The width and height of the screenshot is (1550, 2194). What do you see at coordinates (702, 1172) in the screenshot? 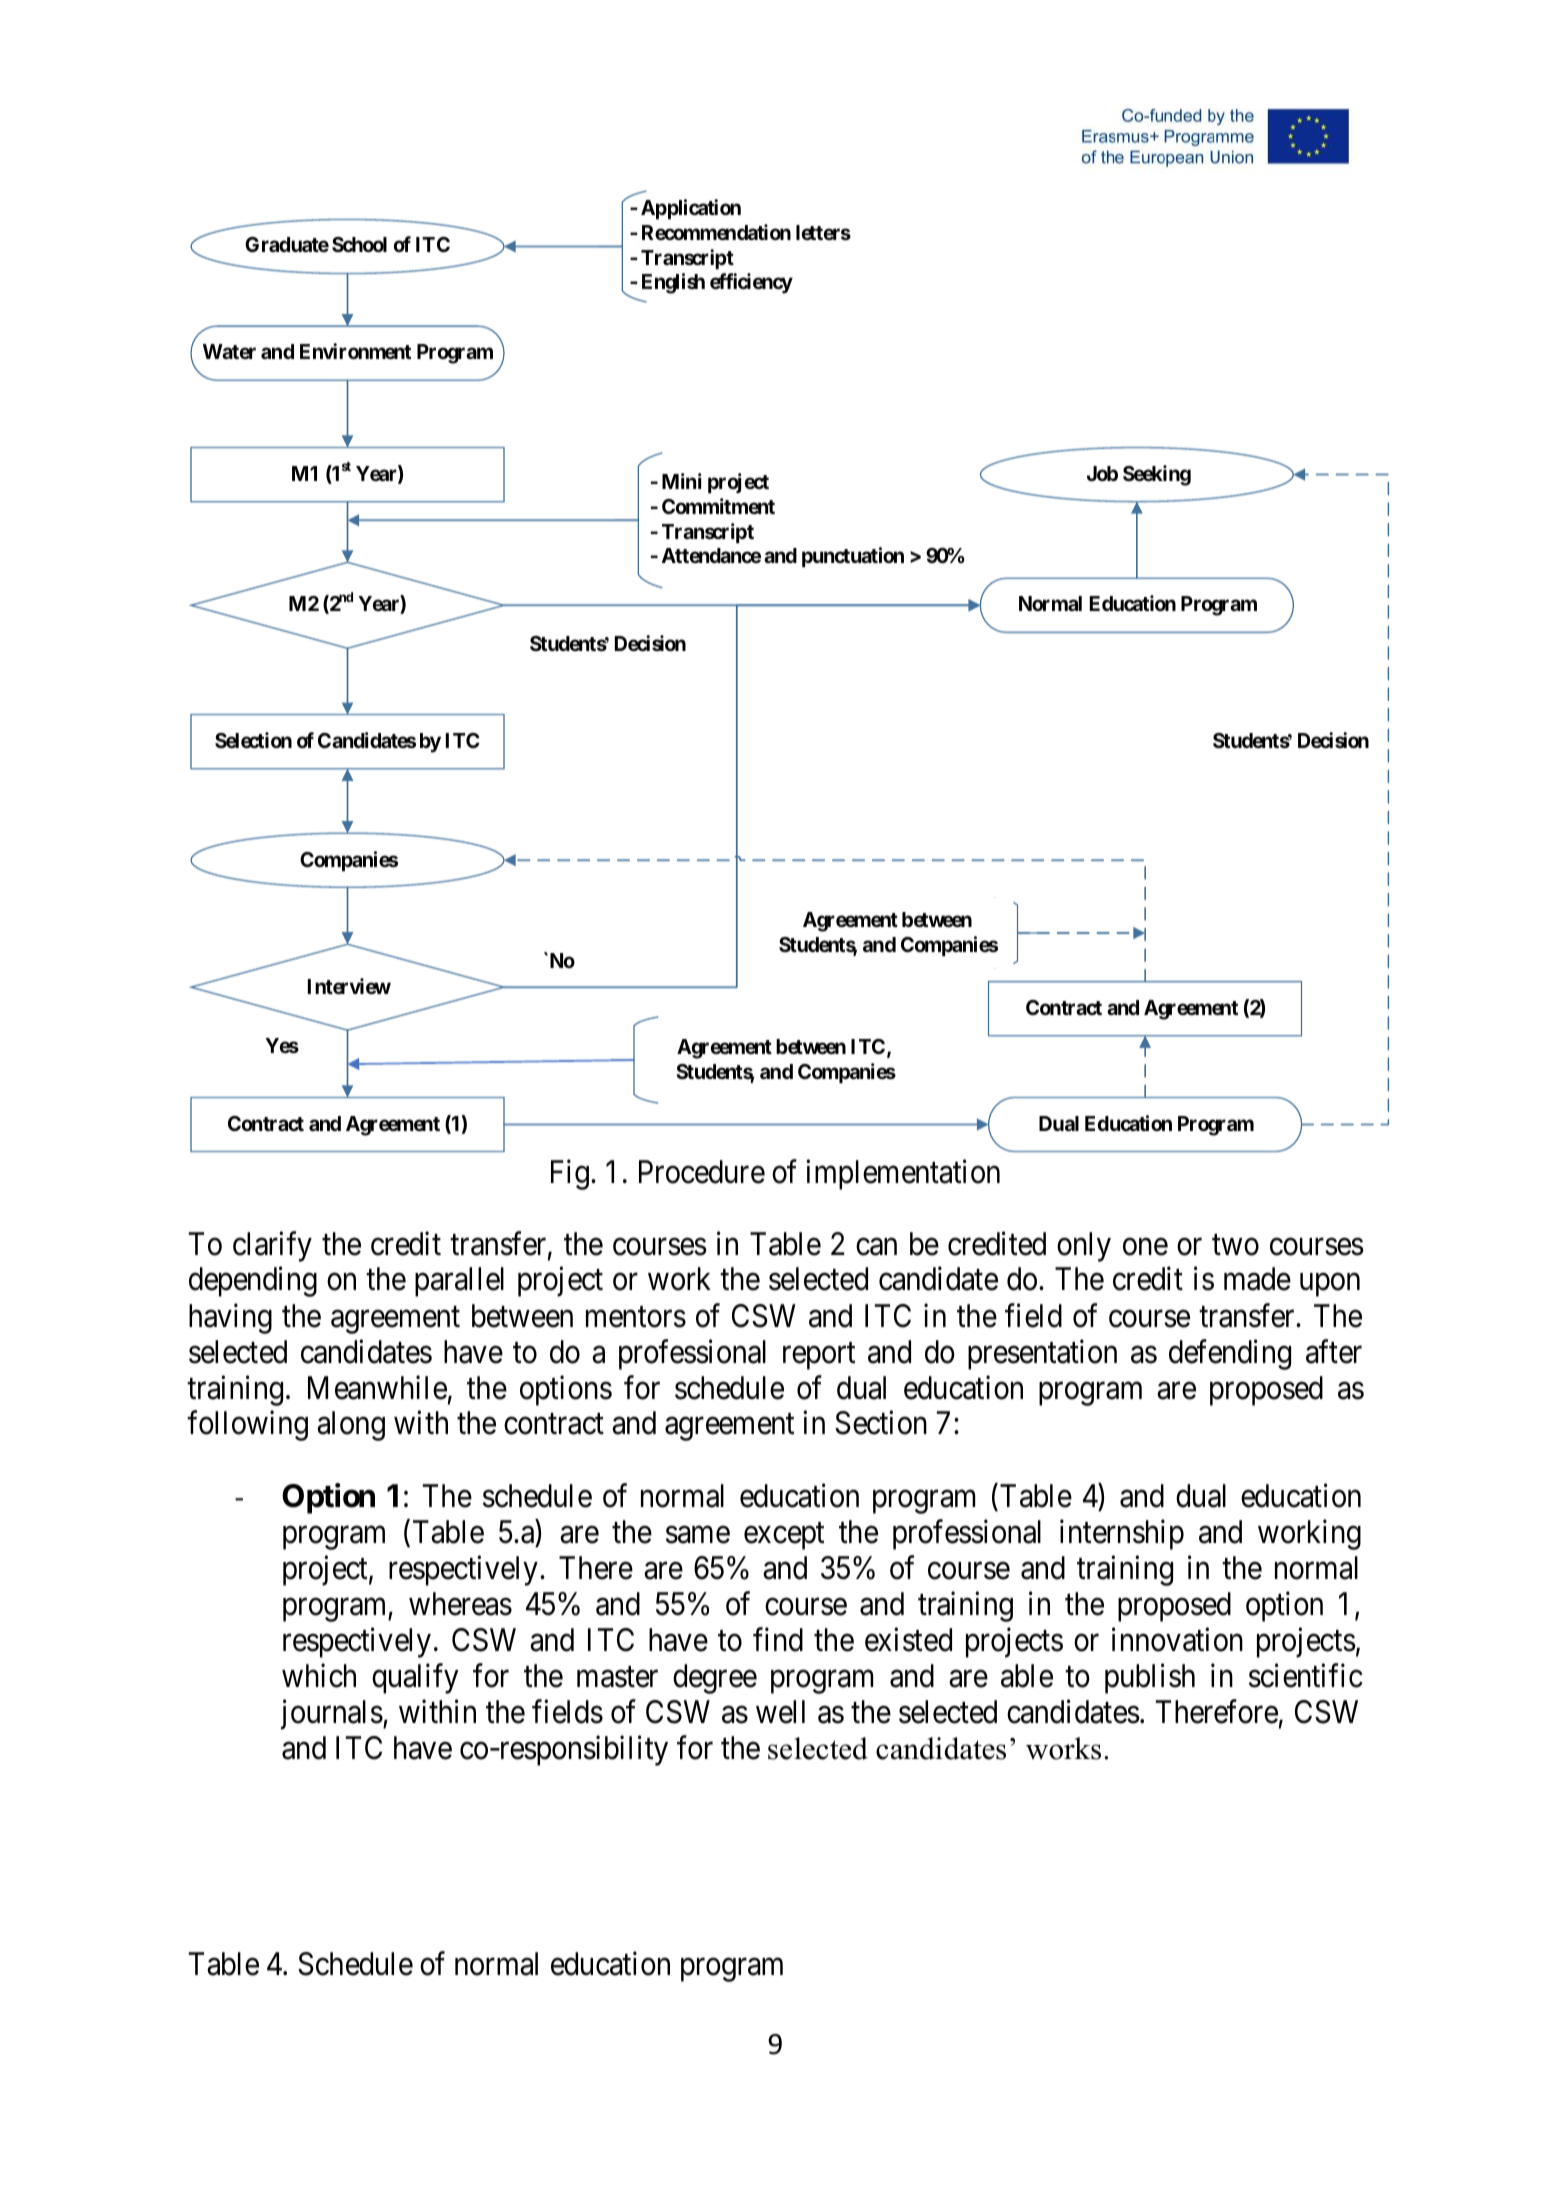
I see `Procedure` at bounding box center [702, 1172].
